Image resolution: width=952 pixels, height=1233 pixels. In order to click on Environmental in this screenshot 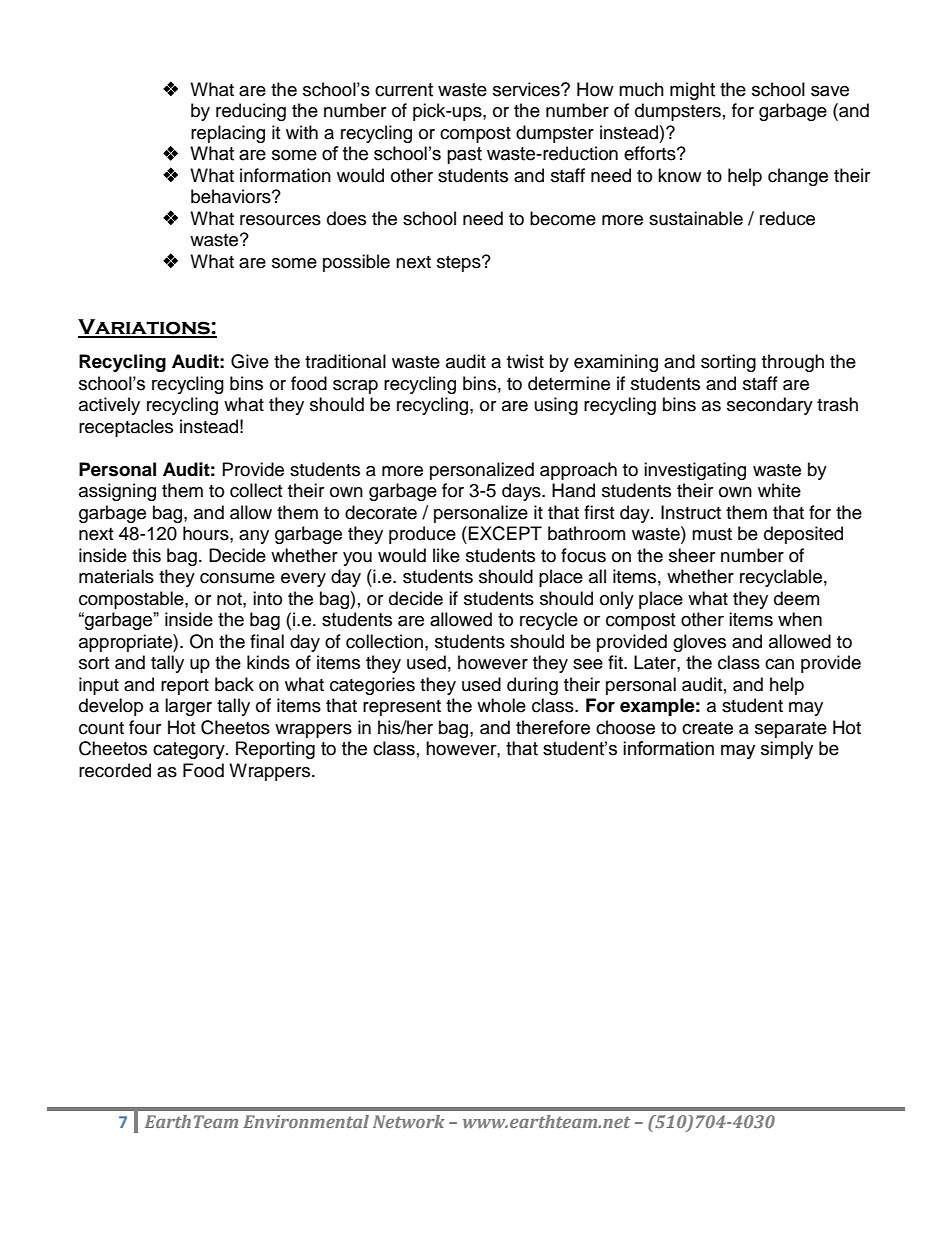, I will do `click(306, 1121)`.
